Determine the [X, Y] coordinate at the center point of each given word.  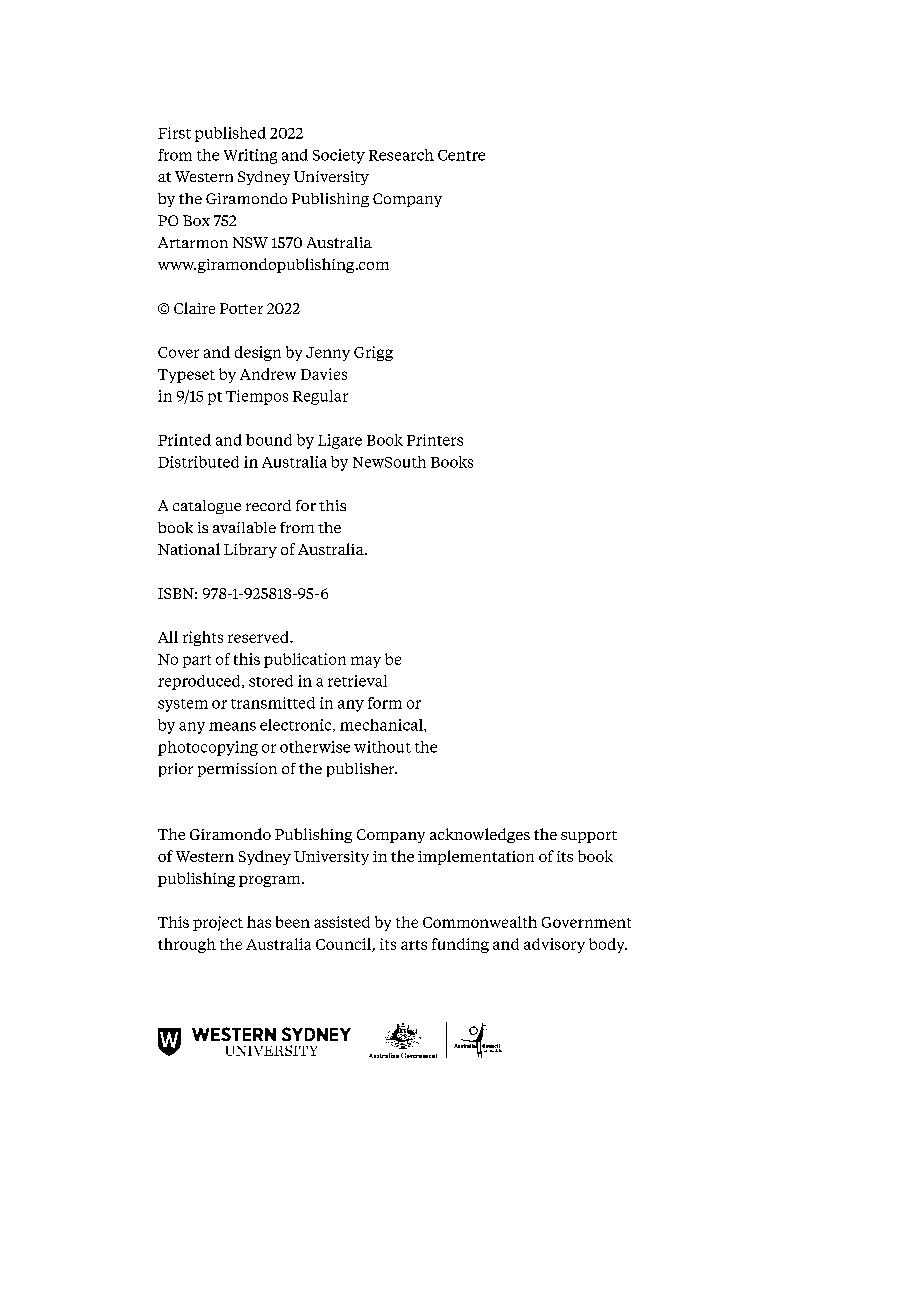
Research [401, 155]
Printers [435, 440]
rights [203, 638]
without [382, 747]
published [230, 134]
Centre [461, 155]
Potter [241, 308]
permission [237, 770]
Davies [324, 374]
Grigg [373, 353]
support [589, 837]
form [385, 703]
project [218, 923]
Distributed [198, 462]
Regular [320, 397]
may [366, 662]
